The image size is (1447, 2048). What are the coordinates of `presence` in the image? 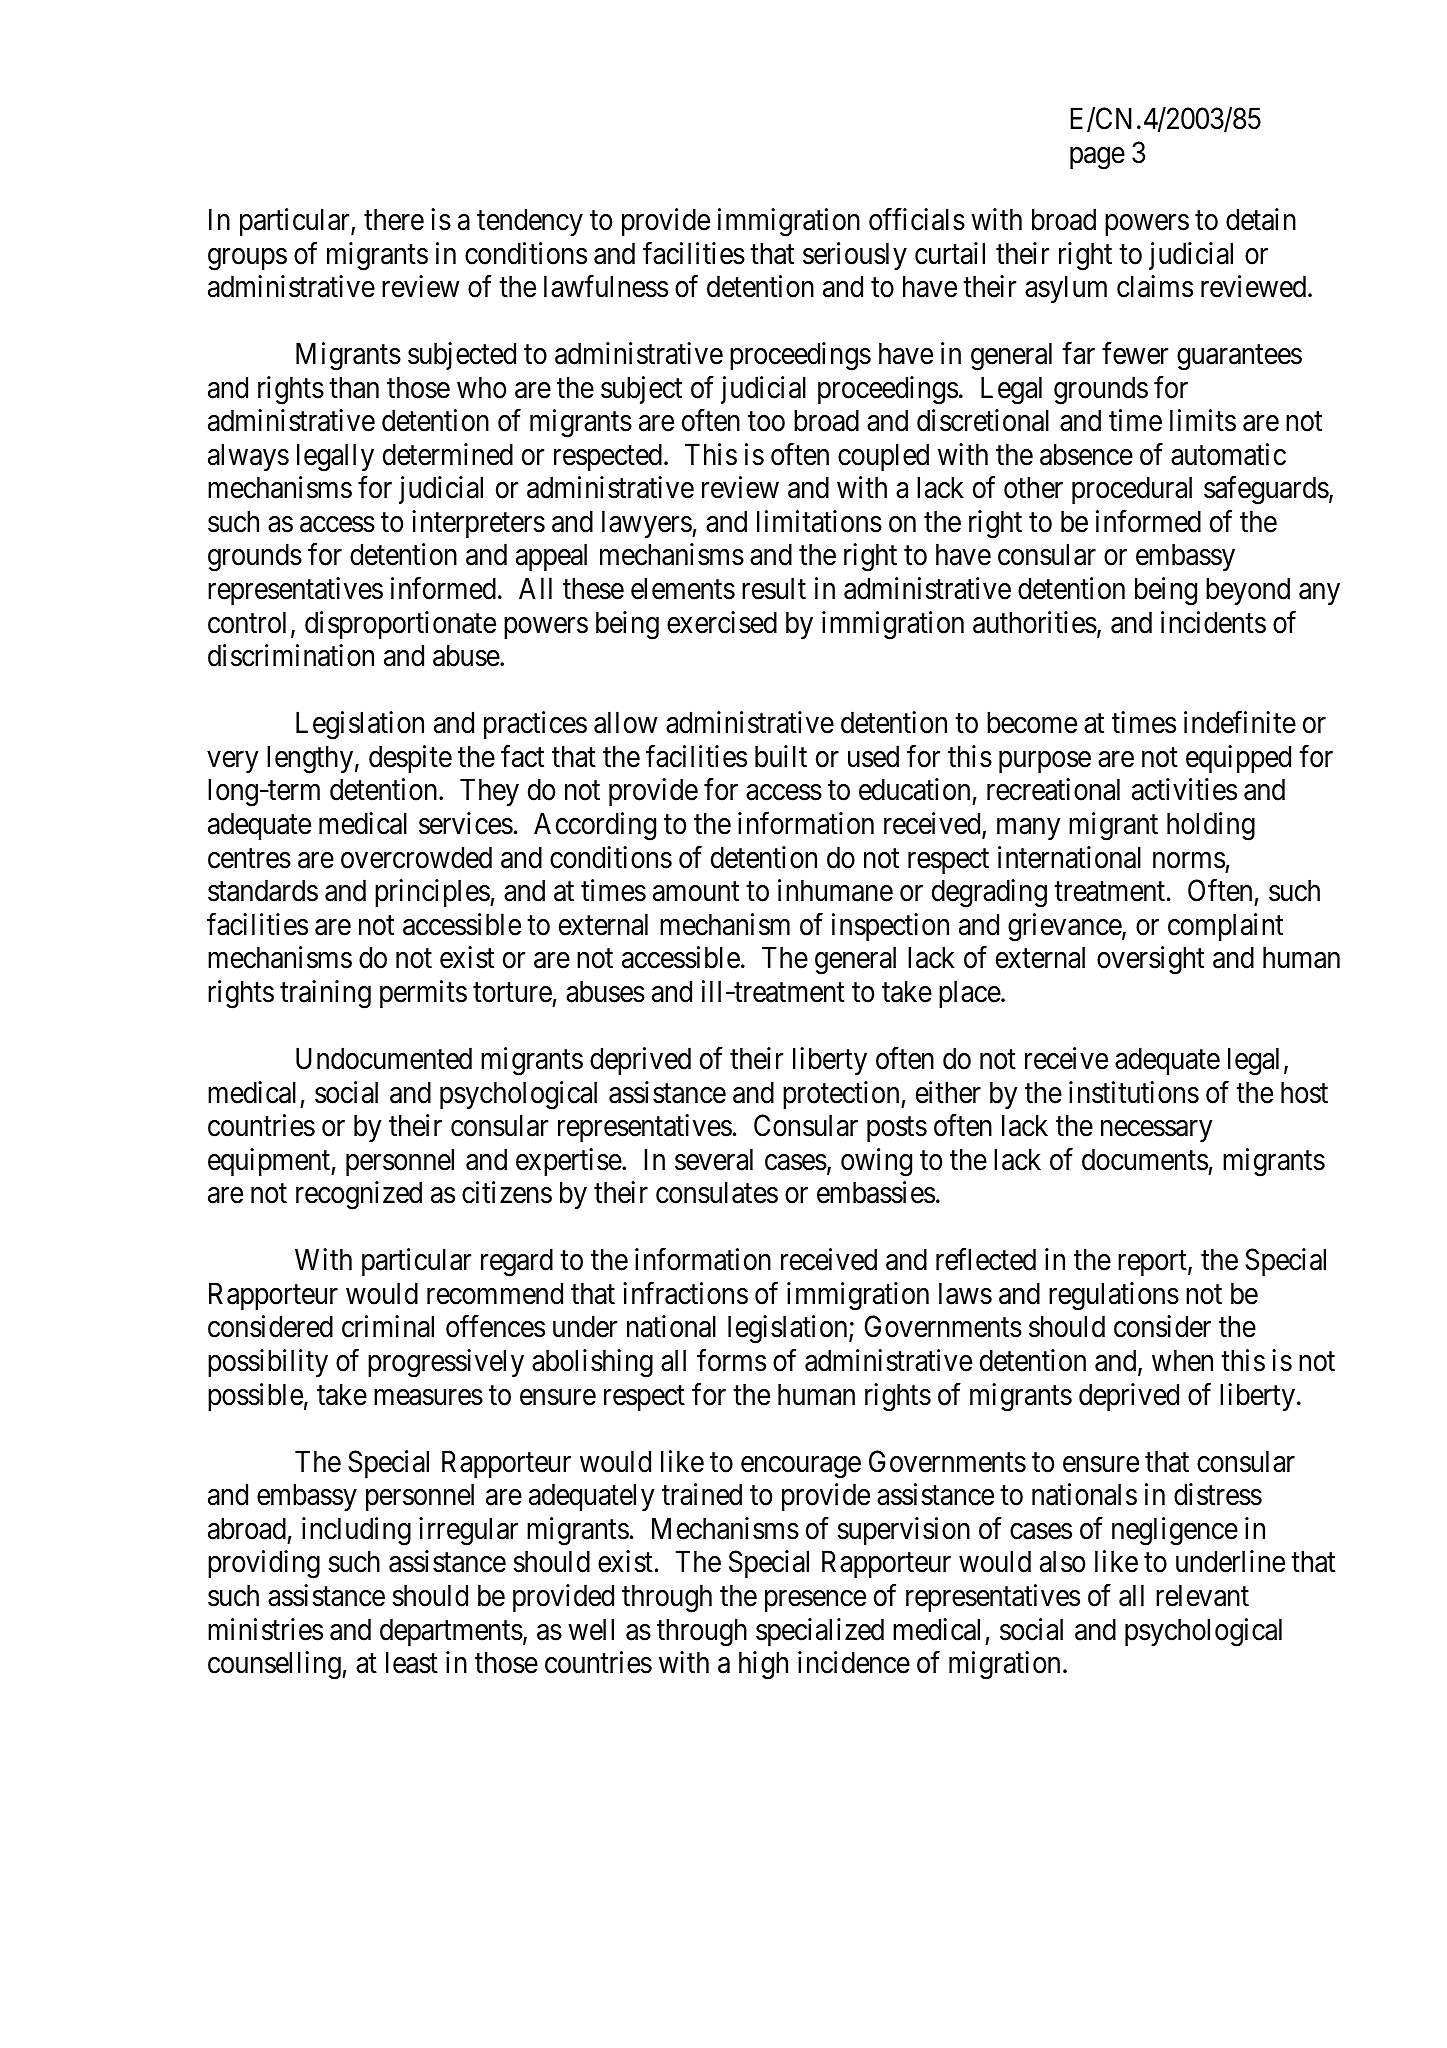 It's located at (815, 1601).
